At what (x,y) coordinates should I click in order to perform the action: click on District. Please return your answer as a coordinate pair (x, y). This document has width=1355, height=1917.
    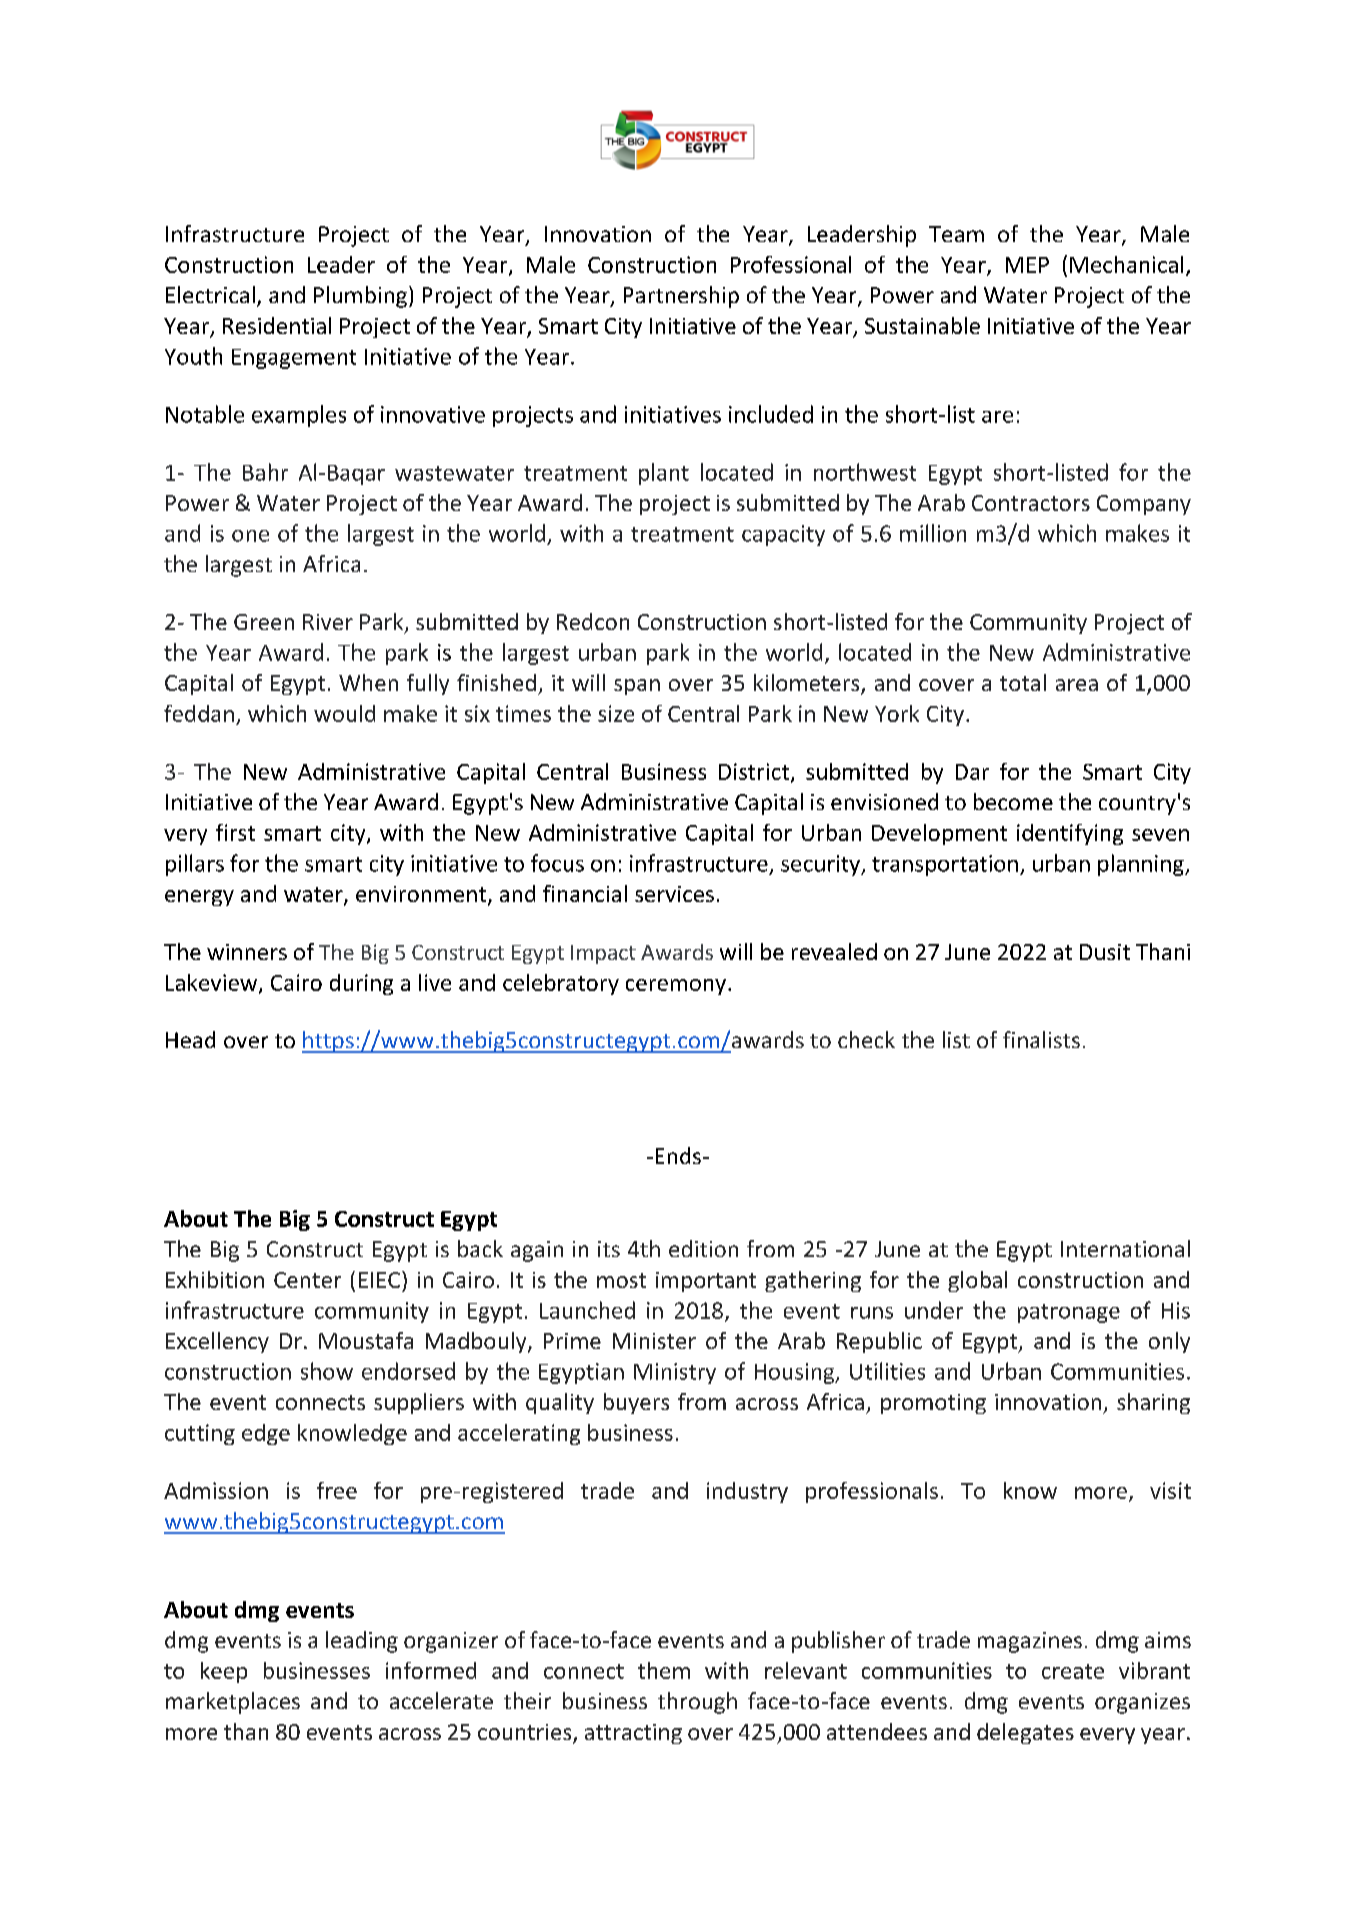
    Looking at the image, I should click on (754, 771).
